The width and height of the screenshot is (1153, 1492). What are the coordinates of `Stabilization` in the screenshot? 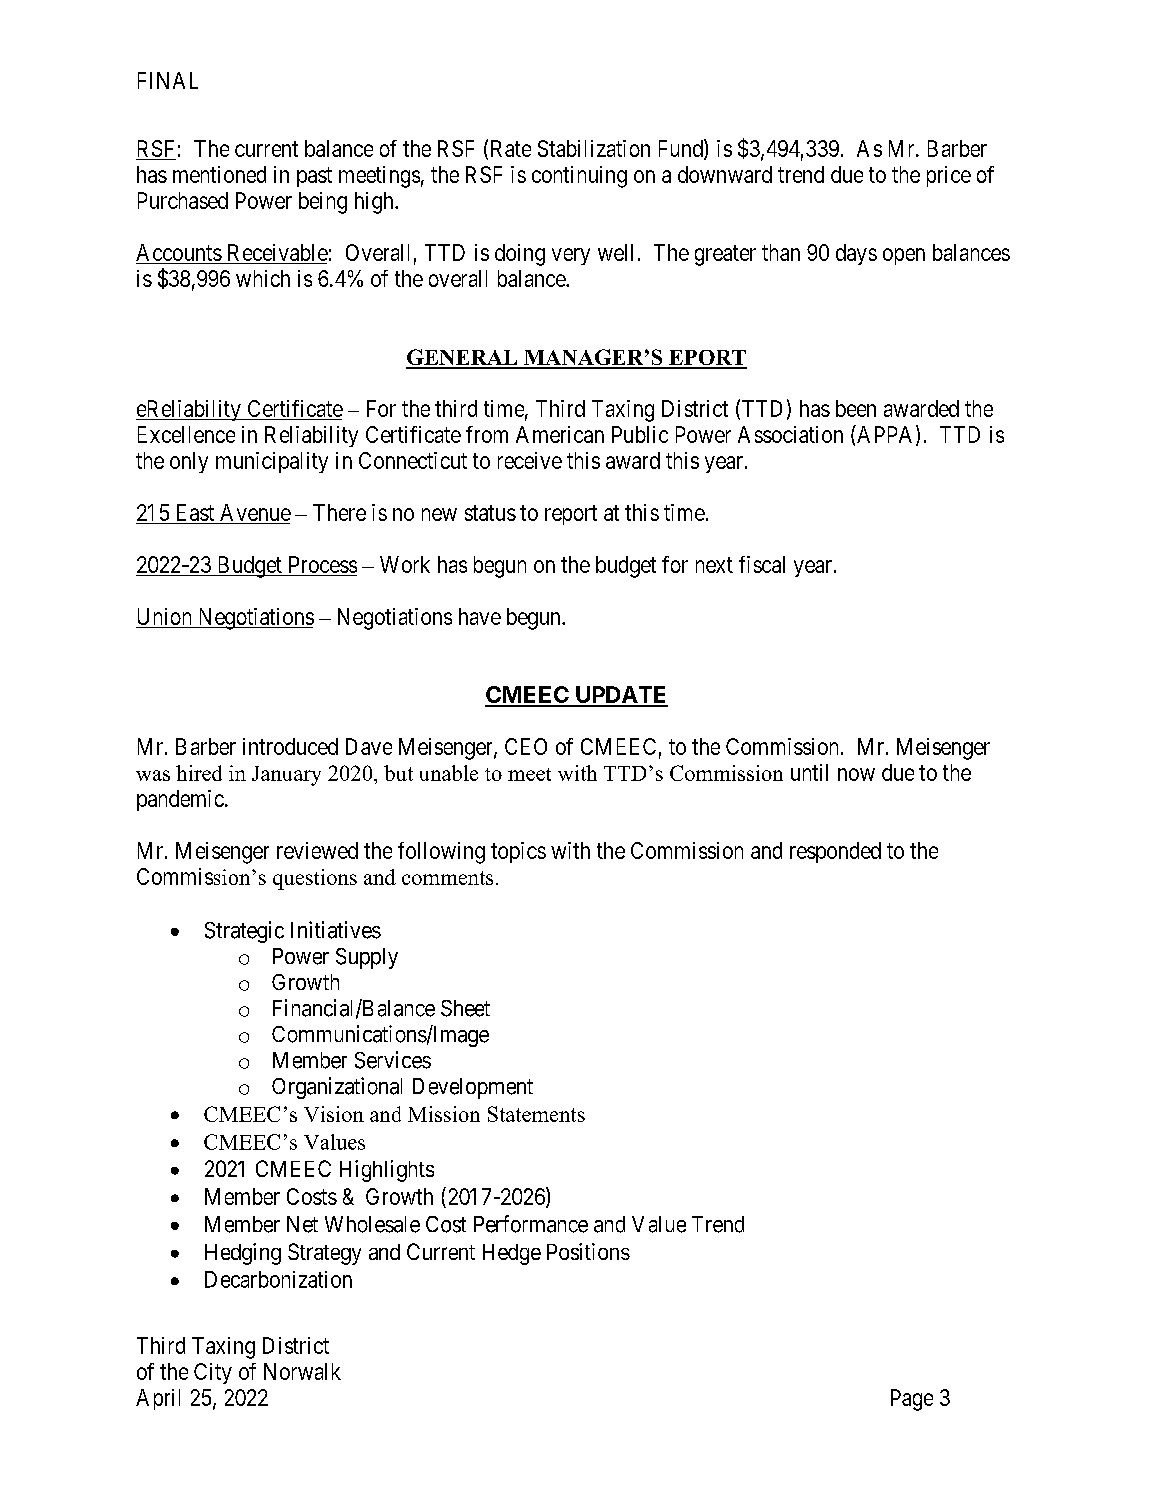 It's located at (594, 148).
